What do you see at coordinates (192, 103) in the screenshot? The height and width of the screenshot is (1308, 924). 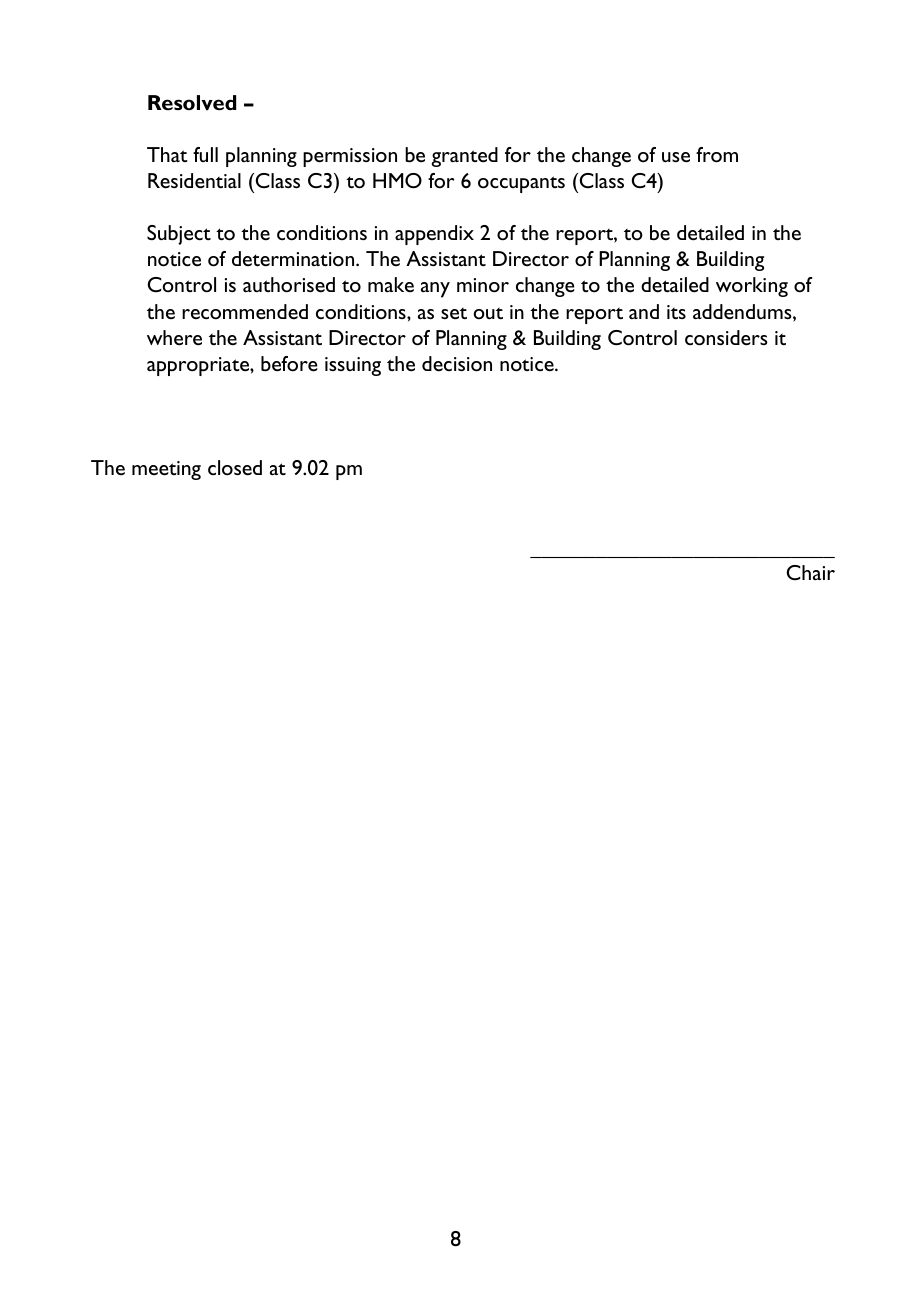 I see `Resolved` at bounding box center [192, 103].
